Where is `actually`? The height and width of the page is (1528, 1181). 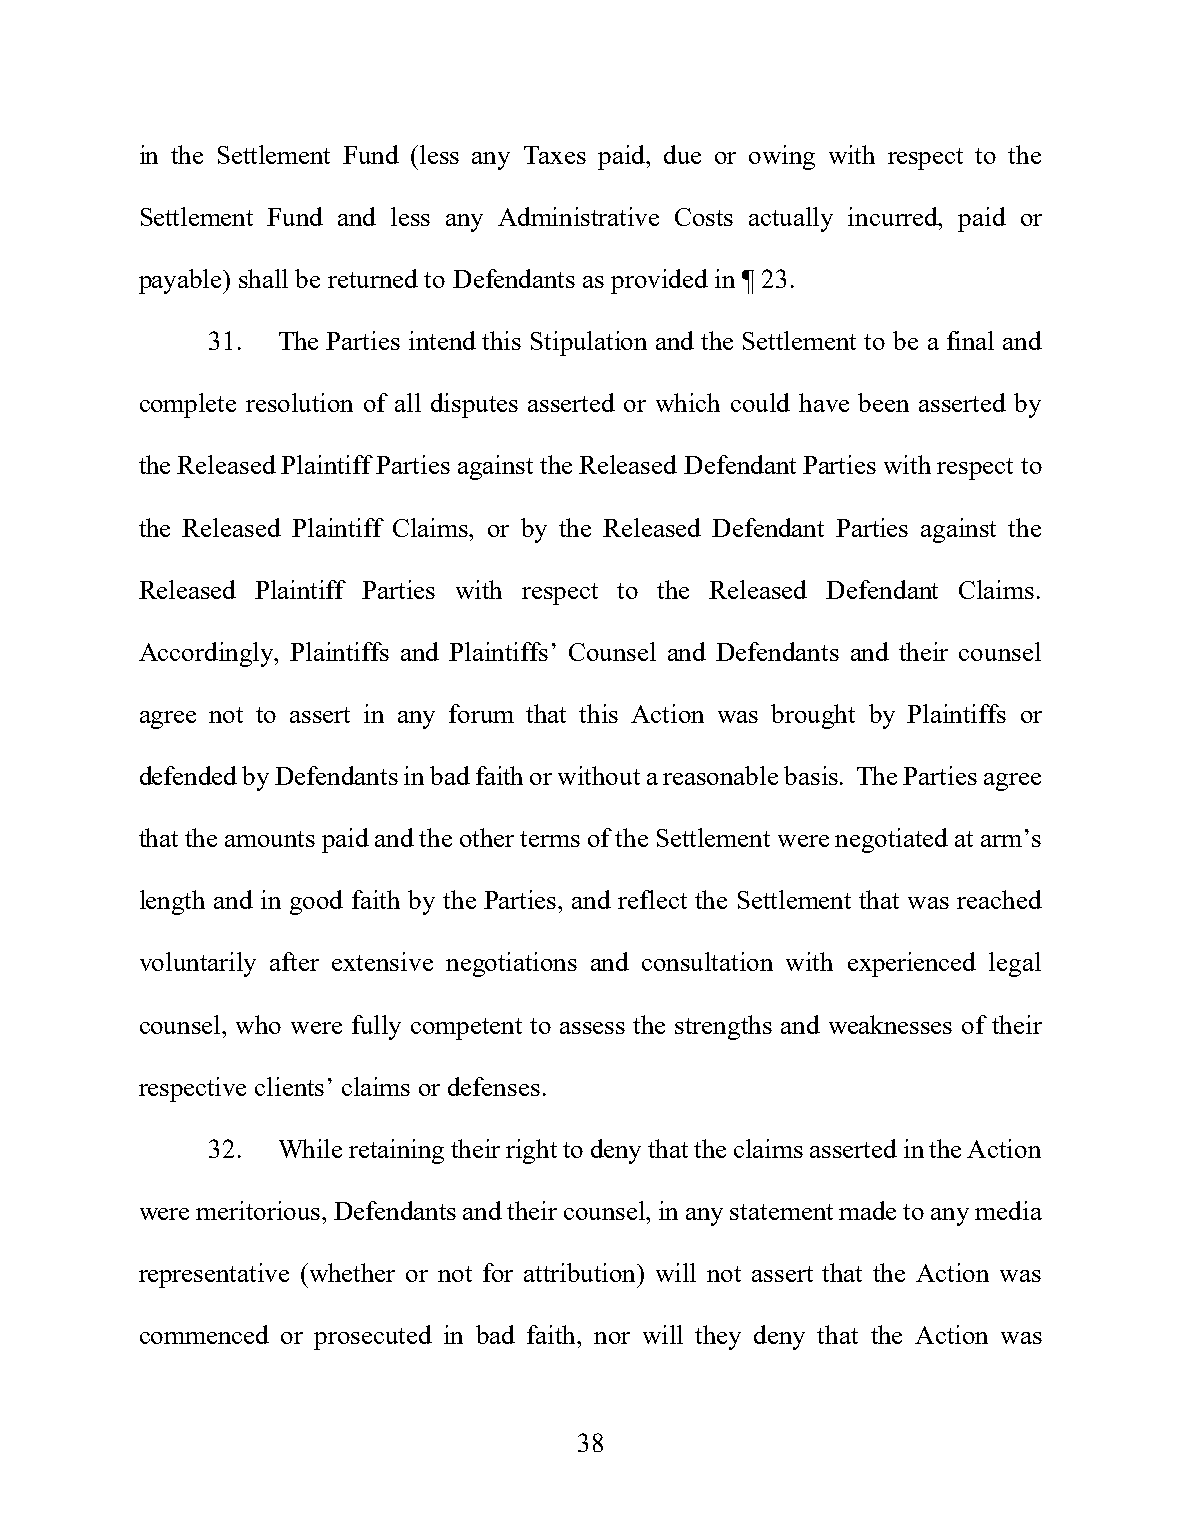 actually is located at coordinates (791, 219).
